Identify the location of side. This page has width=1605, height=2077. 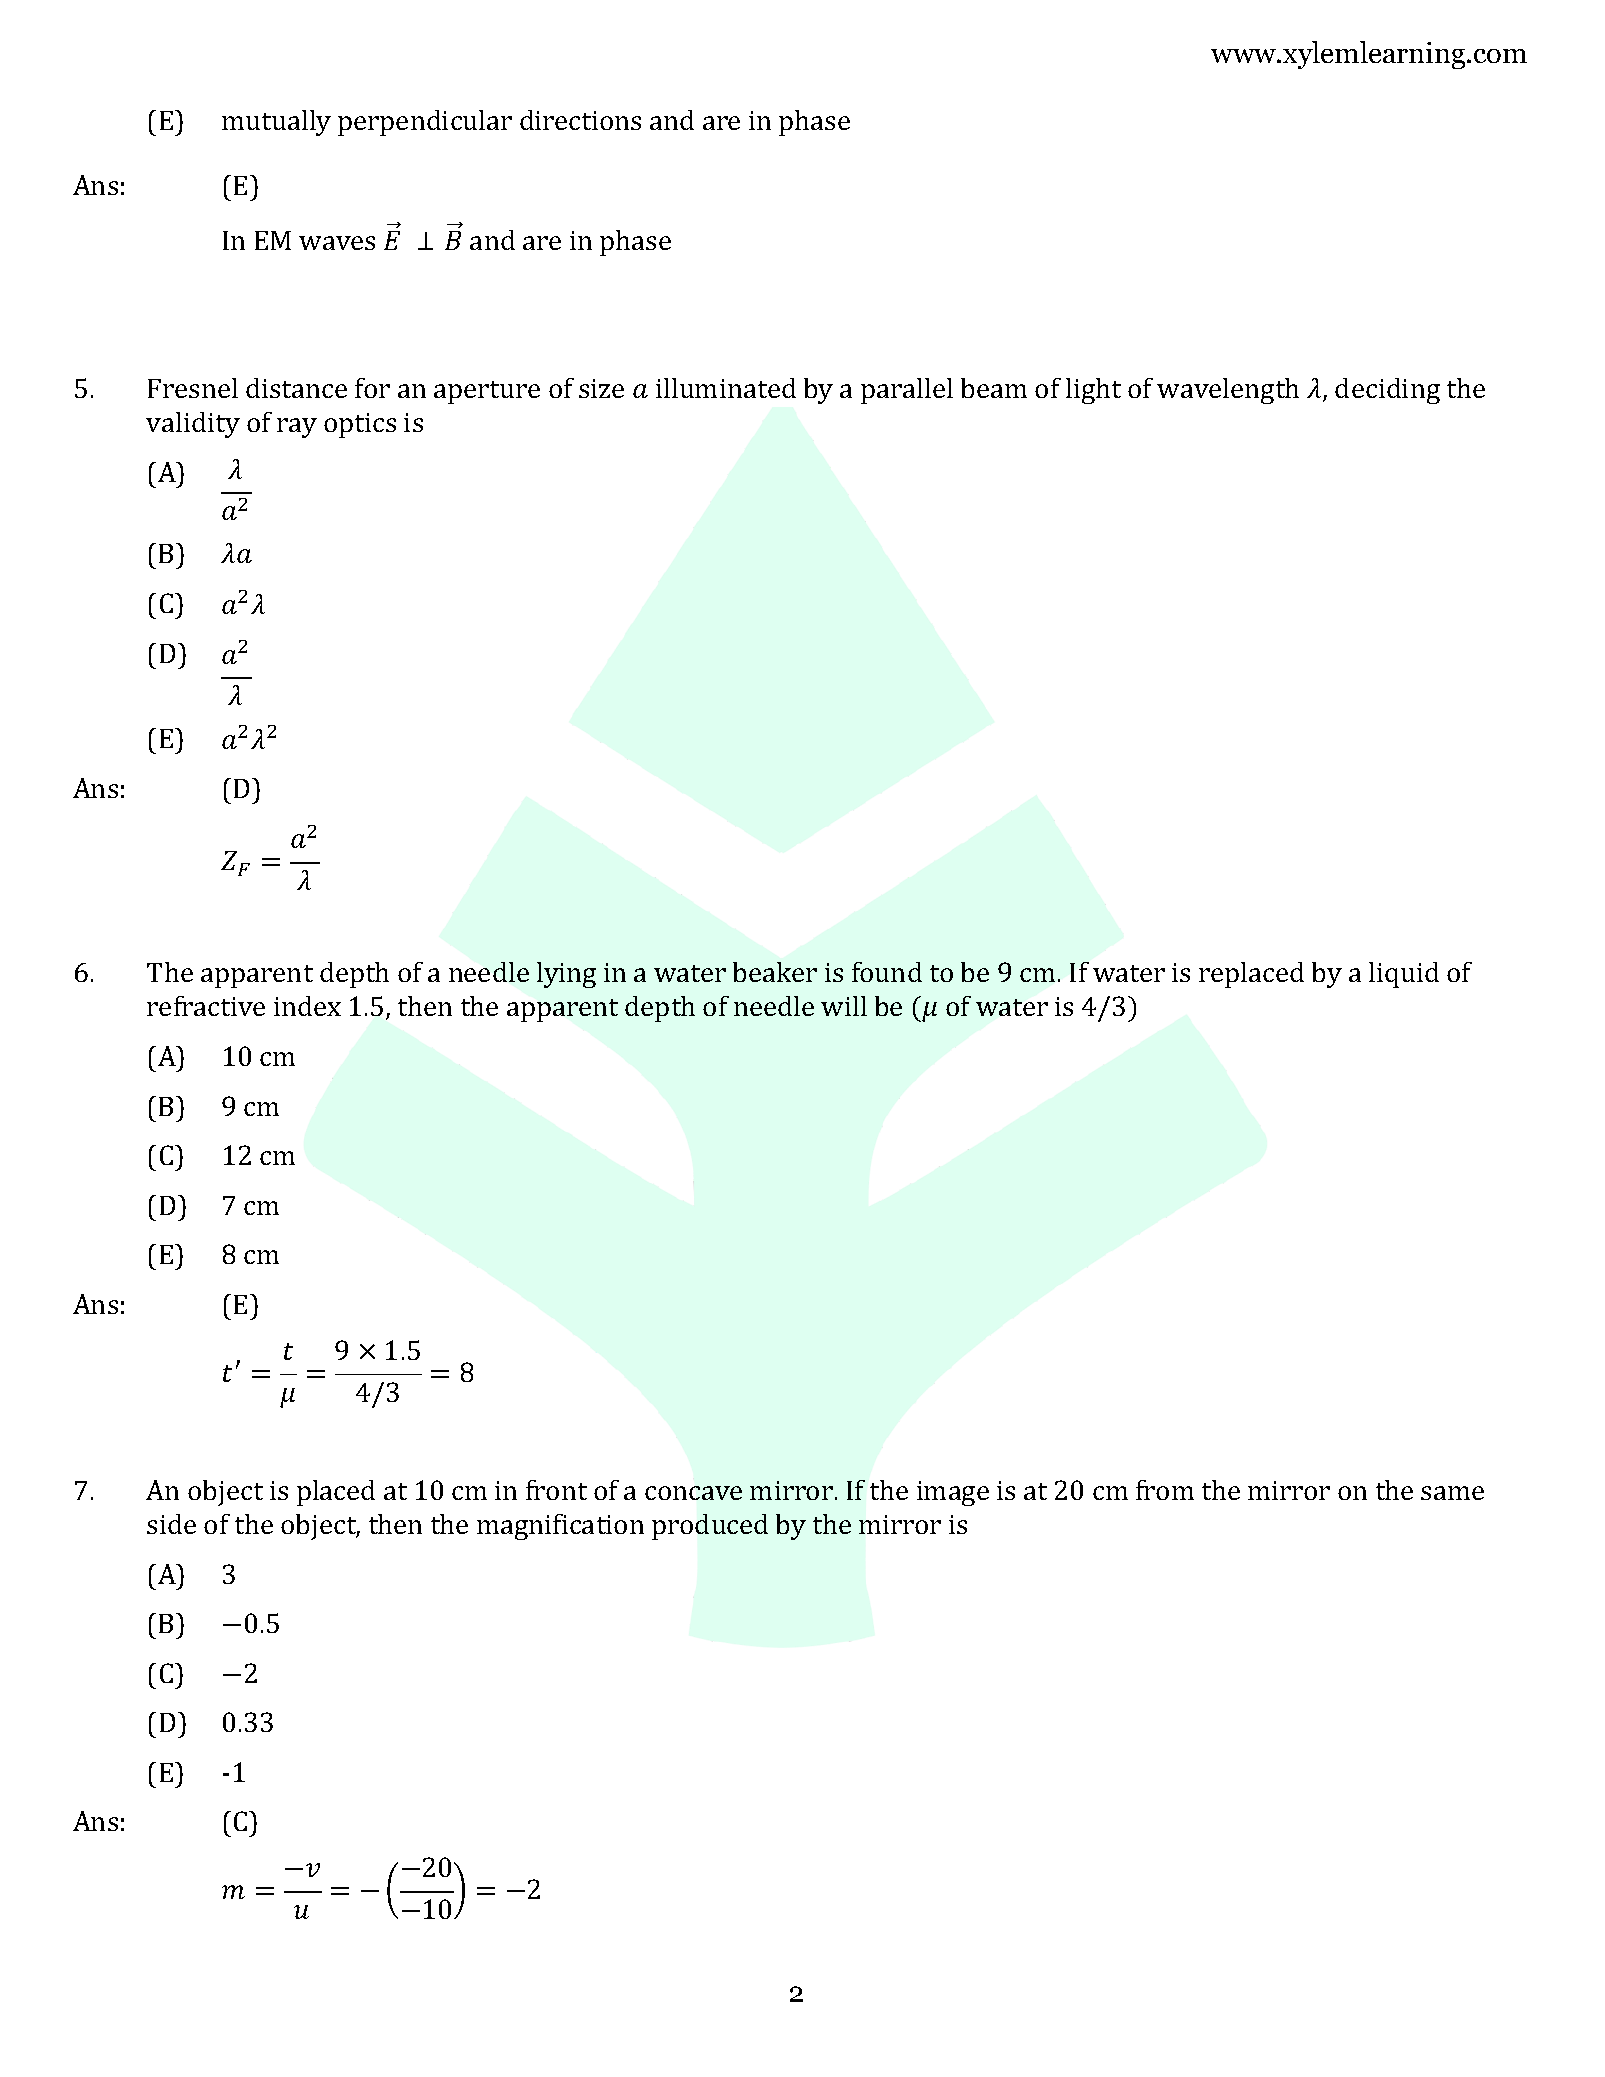
(171, 1524).
